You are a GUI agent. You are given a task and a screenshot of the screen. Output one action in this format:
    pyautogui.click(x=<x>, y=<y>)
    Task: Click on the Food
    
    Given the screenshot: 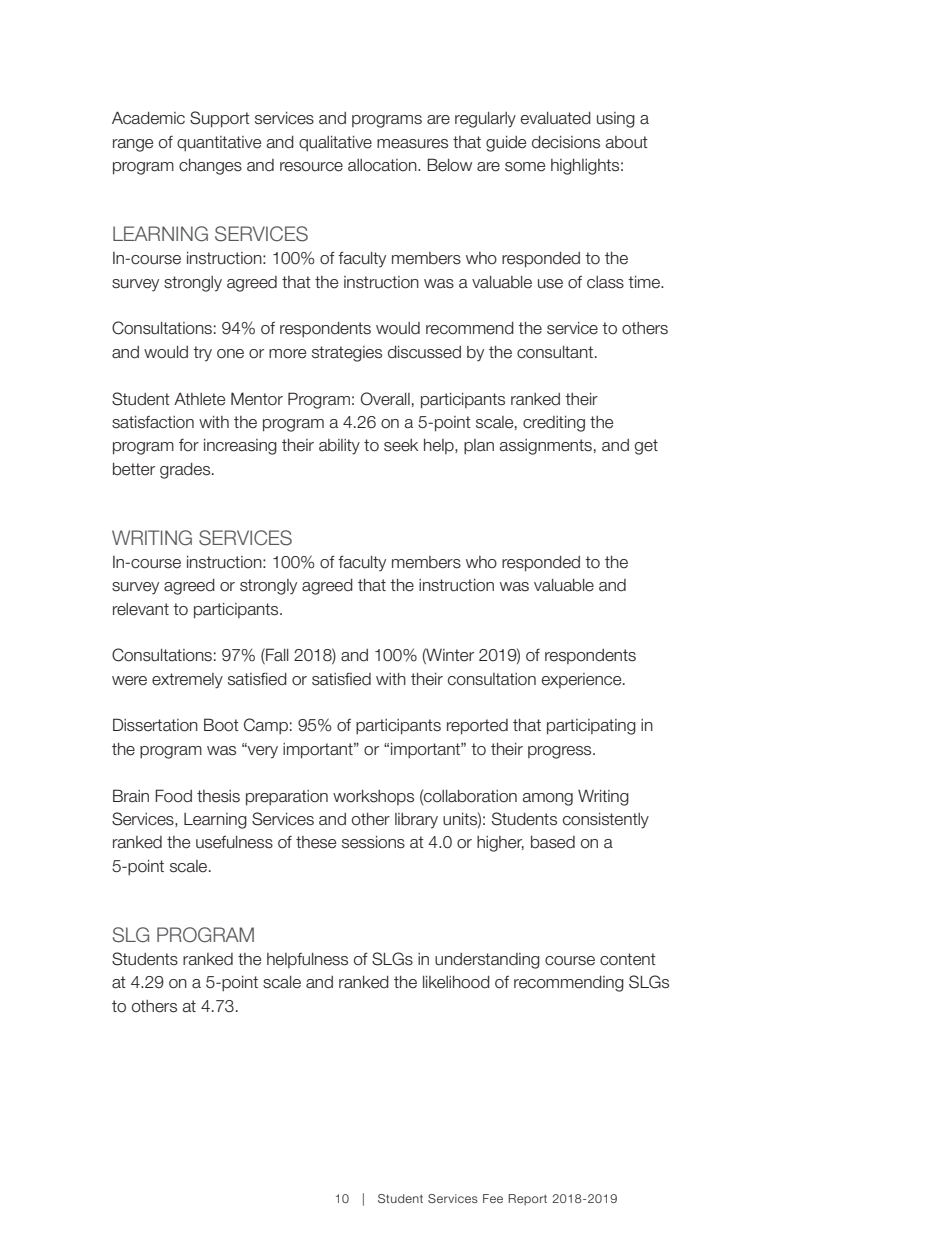 What is the action you would take?
    pyautogui.click(x=173, y=796)
